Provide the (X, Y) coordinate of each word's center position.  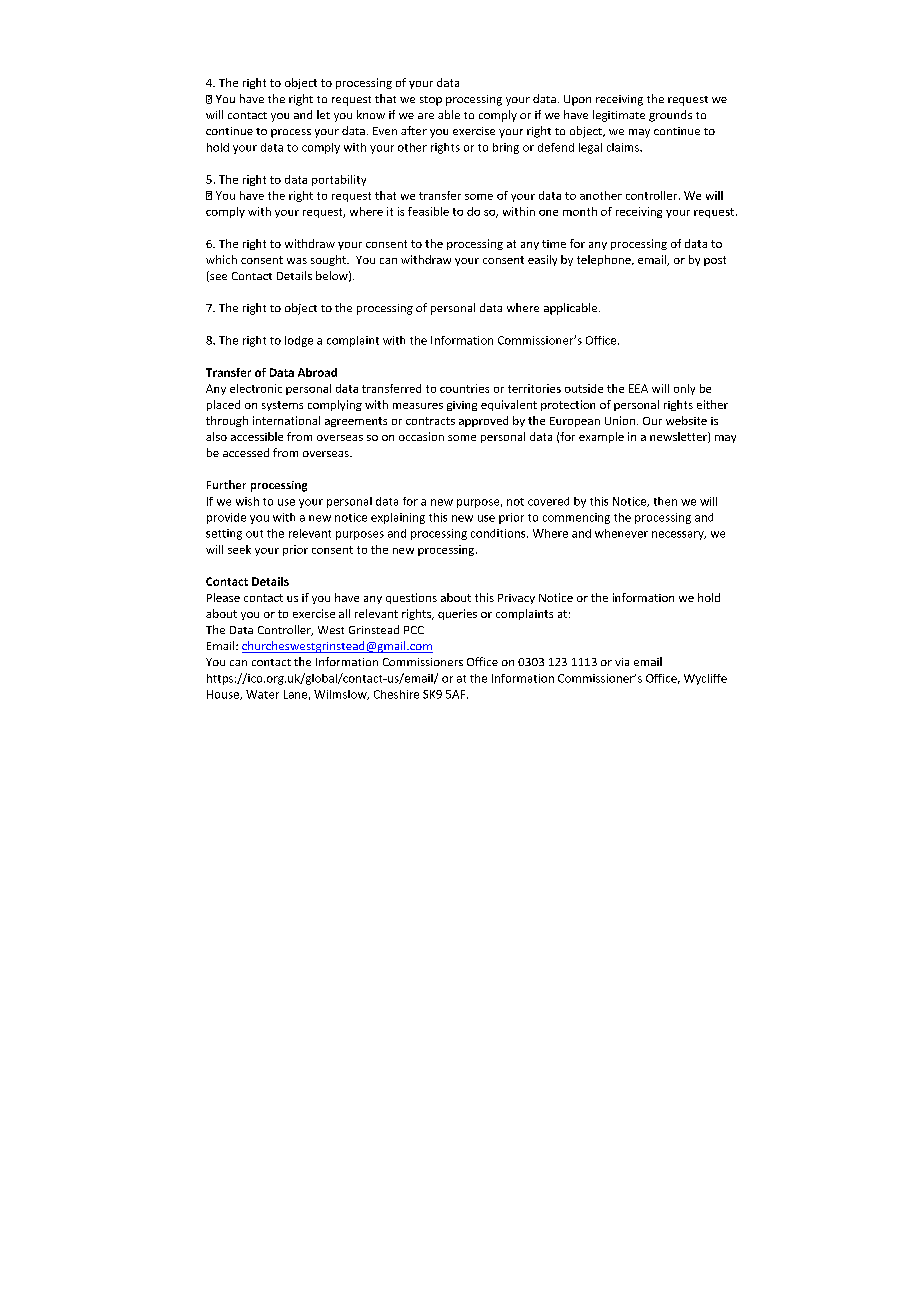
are (426, 116)
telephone (605, 260)
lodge (299, 341)
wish (247, 501)
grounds (670, 116)
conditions (499, 533)
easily (542, 260)
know (371, 114)
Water (262, 694)
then (665, 501)
